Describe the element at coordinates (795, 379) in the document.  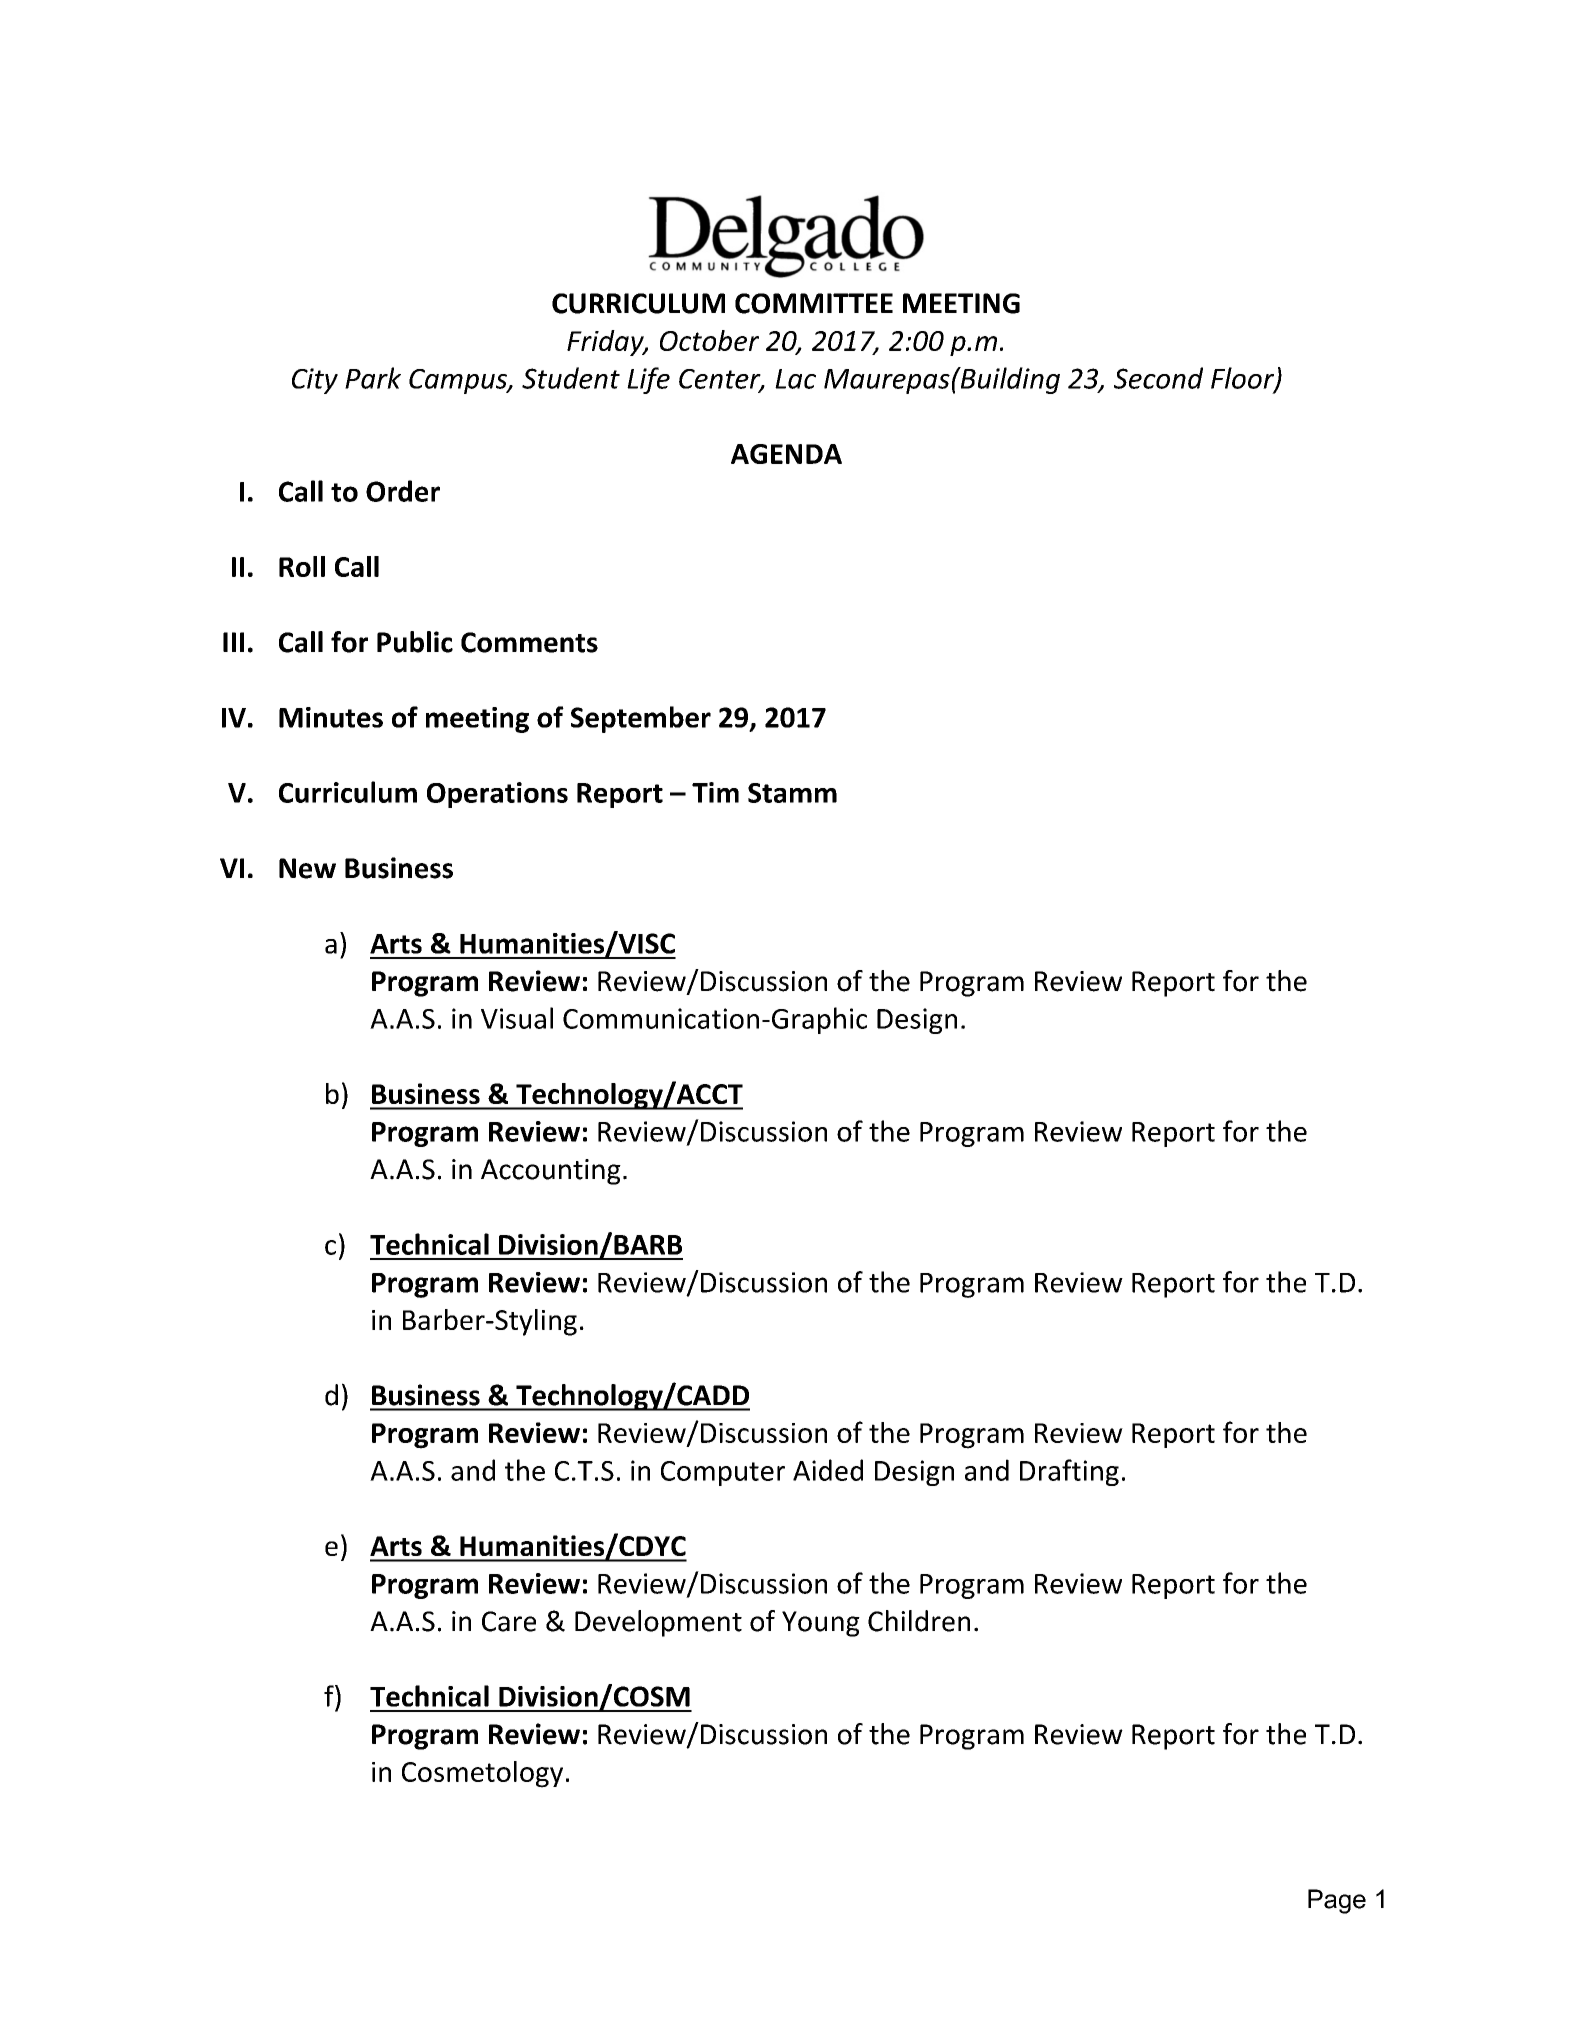
I see `Lac` at that location.
